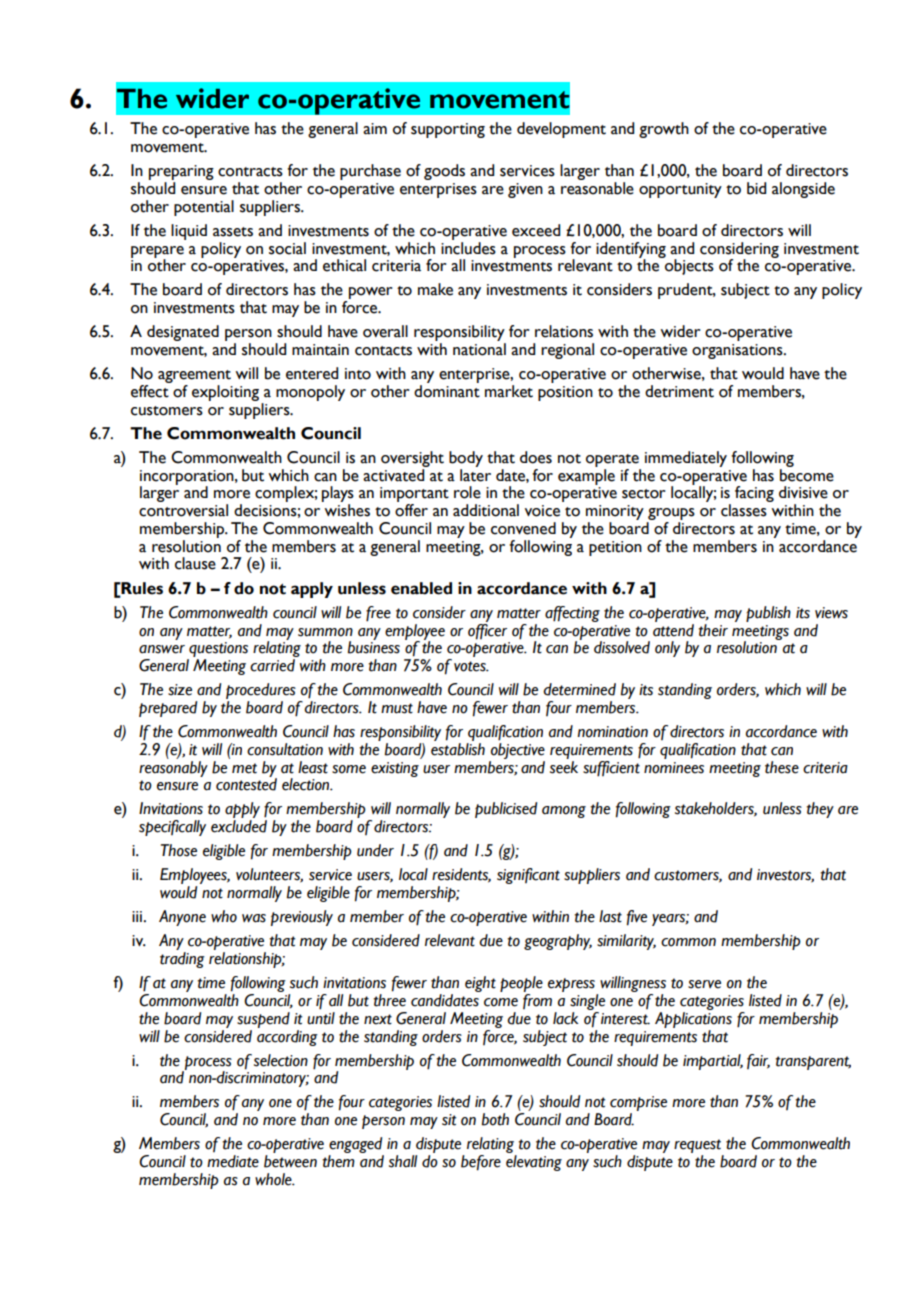 Image resolution: width=924 pixels, height=1308 pixels. I want to click on bid, so click(756, 188).
